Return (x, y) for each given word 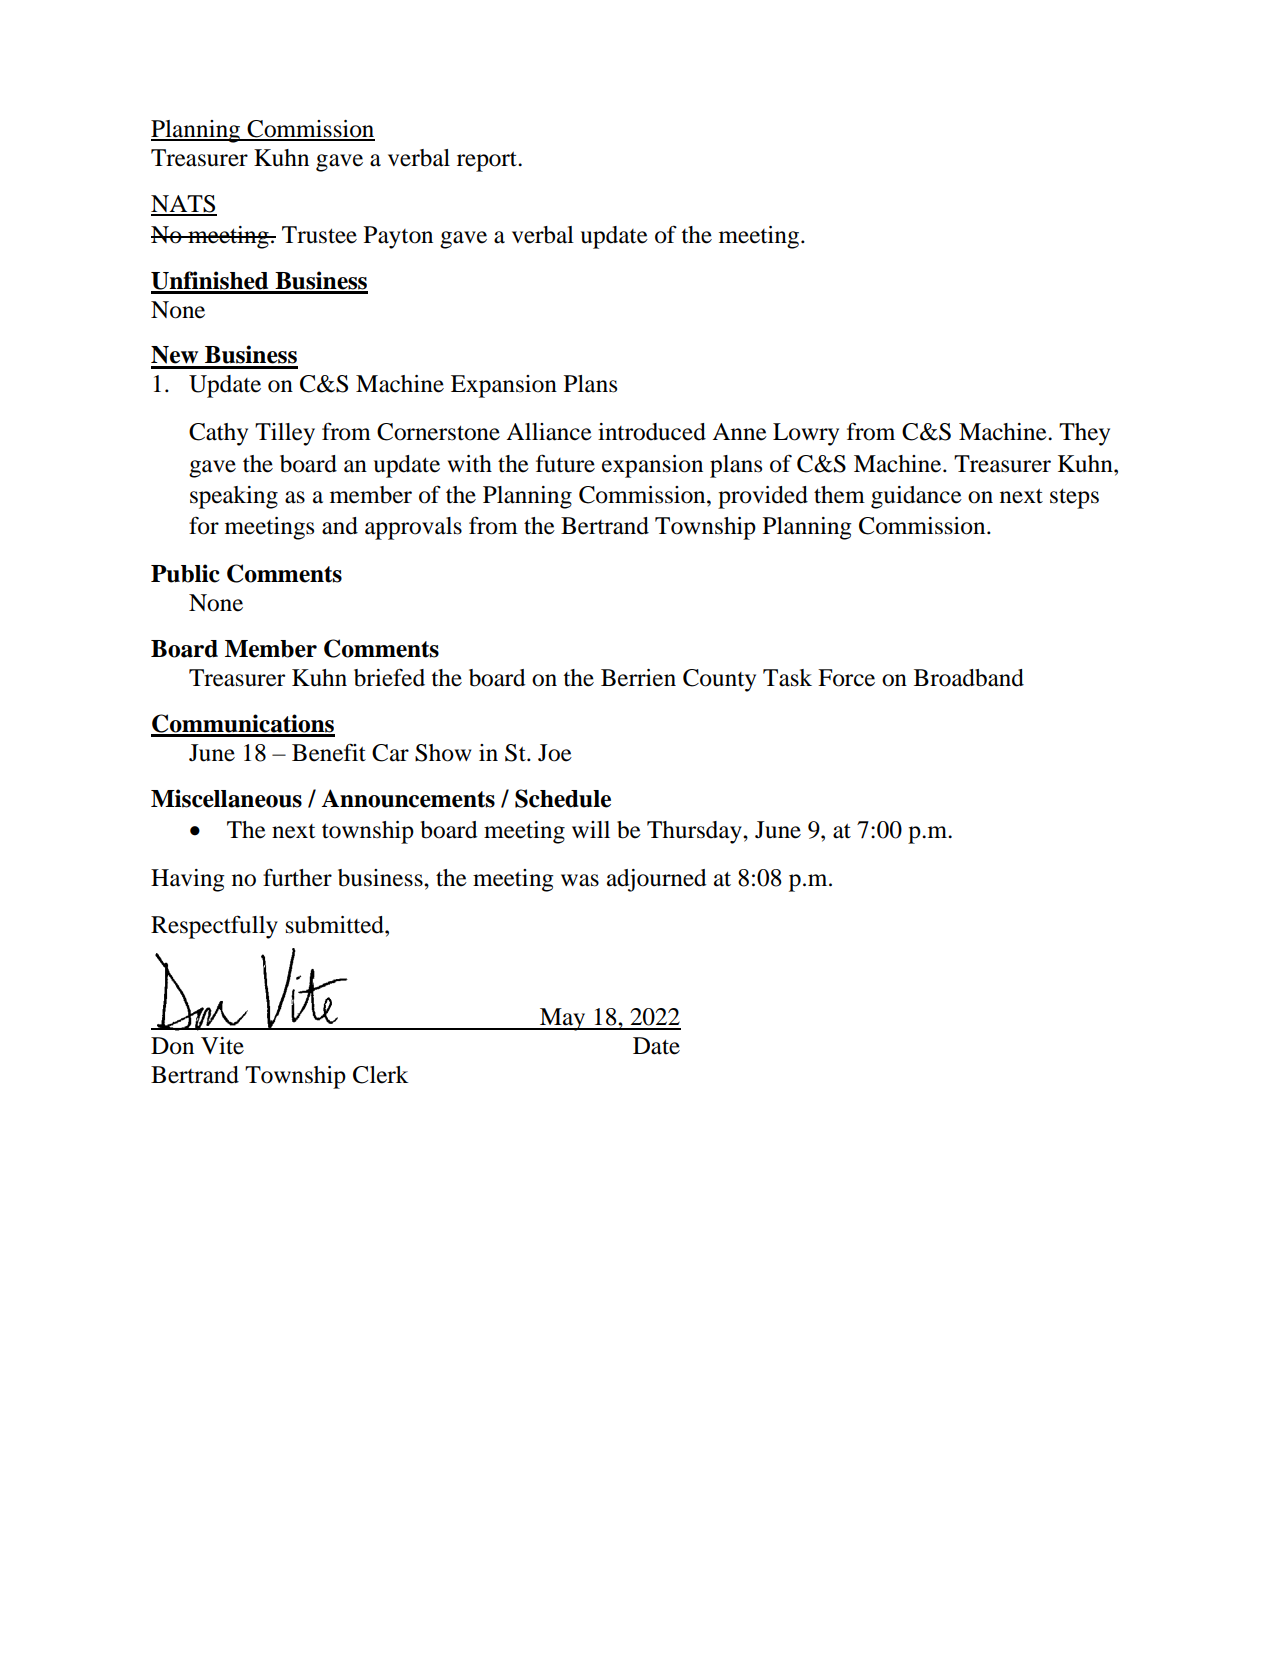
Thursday (695, 832)
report (488, 161)
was (580, 880)
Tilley (285, 434)
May (563, 1019)
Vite (222, 1046)
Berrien (638, 678)
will (591, 829)
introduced (652, 432)
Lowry (806, 434)
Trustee (319, 235)
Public (185, 573)
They (1084, 434)
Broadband (969, 678)
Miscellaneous (226, 798)
